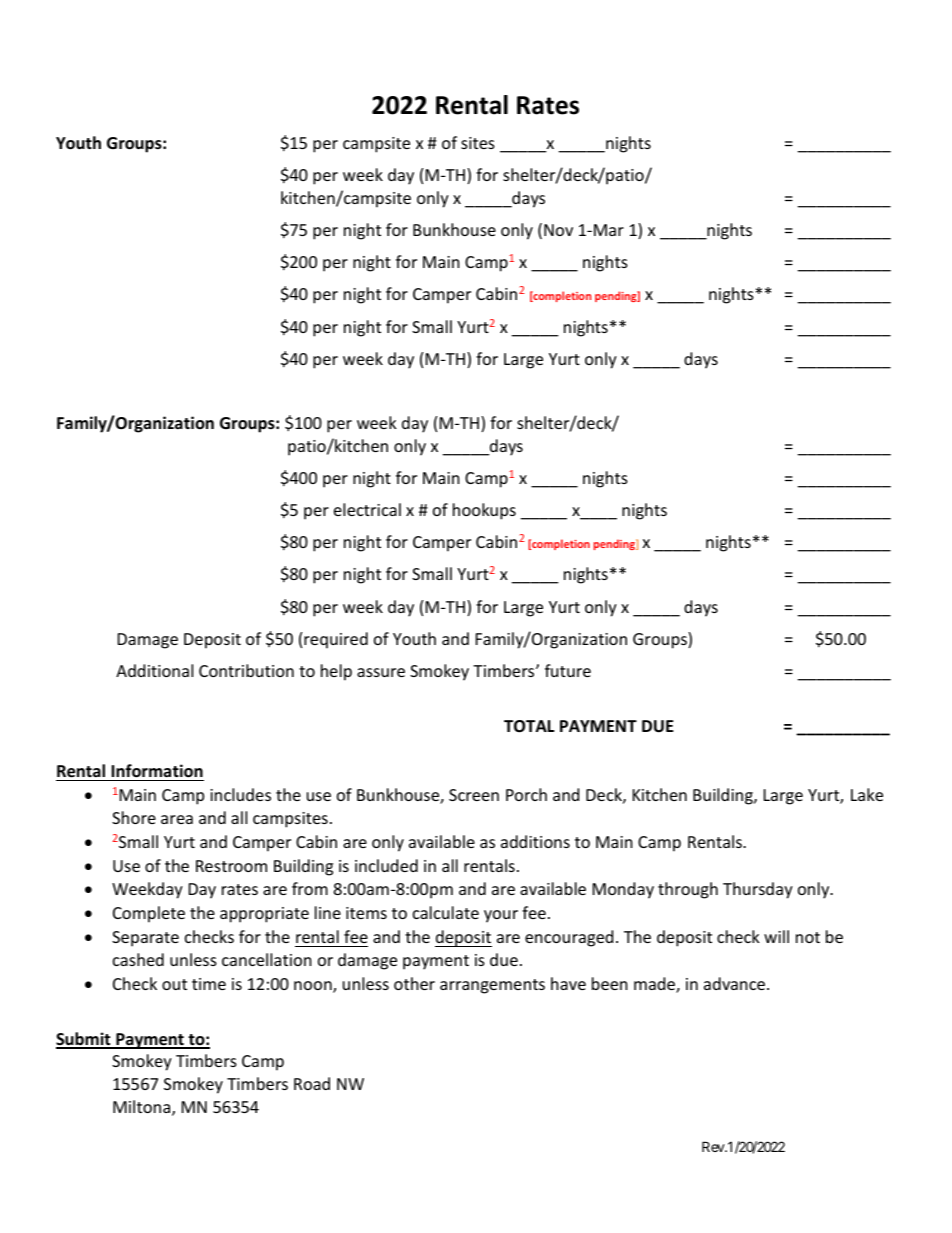  What do you see at coordinates (535, 841) in the screenshot?
I see `additions` at bounding box center [535, 841].
